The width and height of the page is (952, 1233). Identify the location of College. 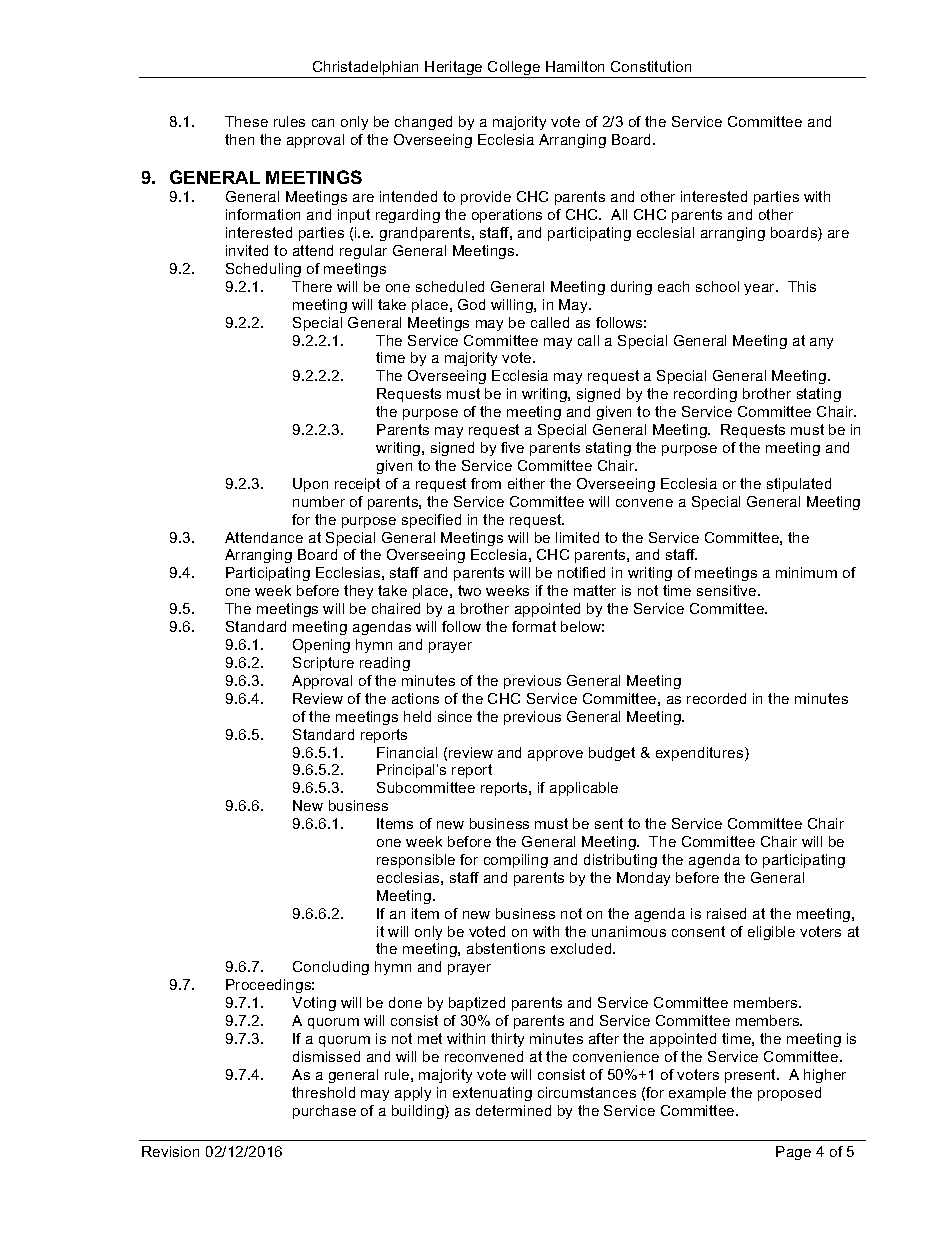
(514, 69).
